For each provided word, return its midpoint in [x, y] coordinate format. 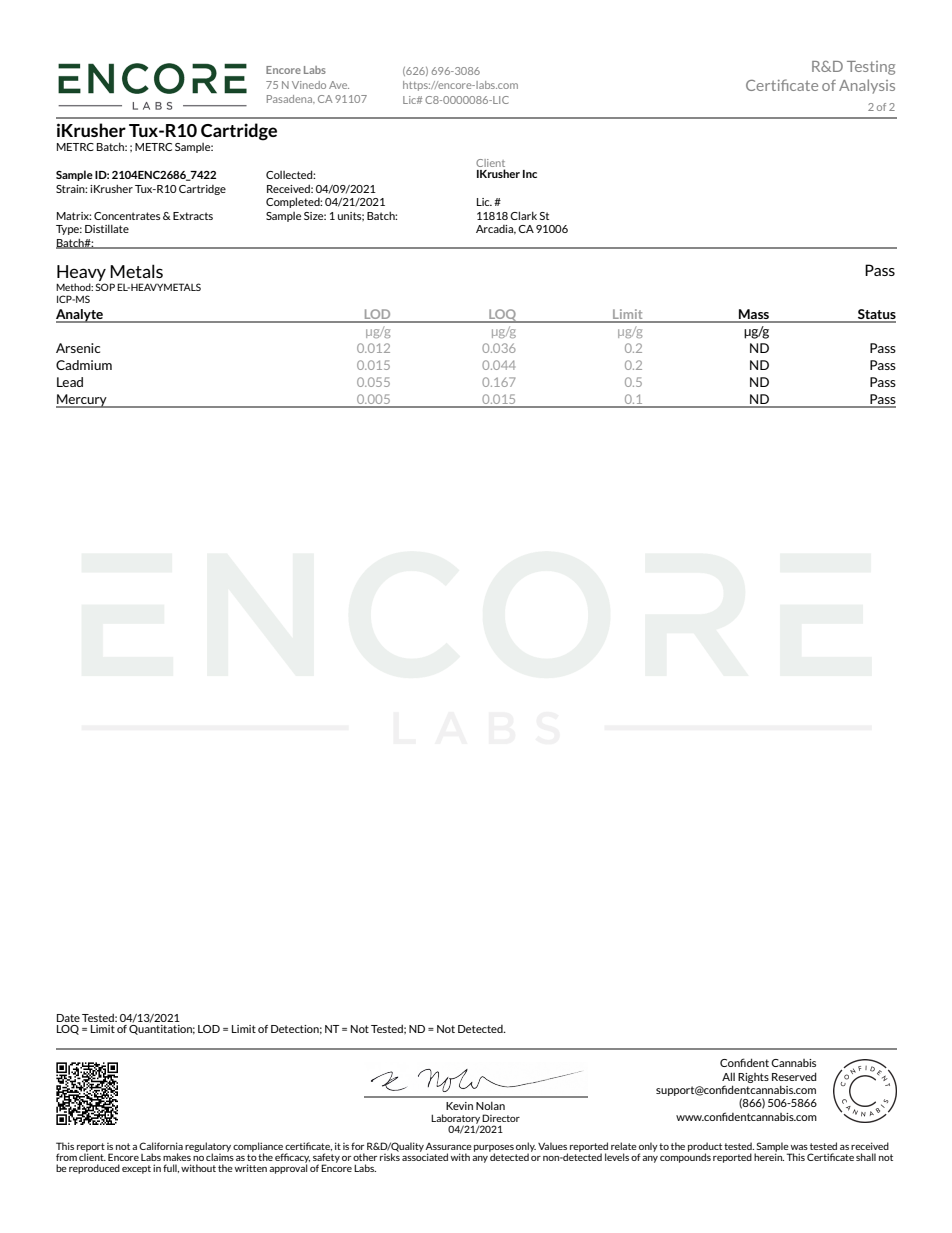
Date [68, 1018]
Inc [530, 174]
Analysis [867, 86]
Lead [70, 382]
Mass [754, 315]
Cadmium [84, 365]
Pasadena [291, 99]
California [161, 1146]
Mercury [82, 401]
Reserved [794, 1076]
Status [876, 315]
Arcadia [496, 230]
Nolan [490, 1105]
